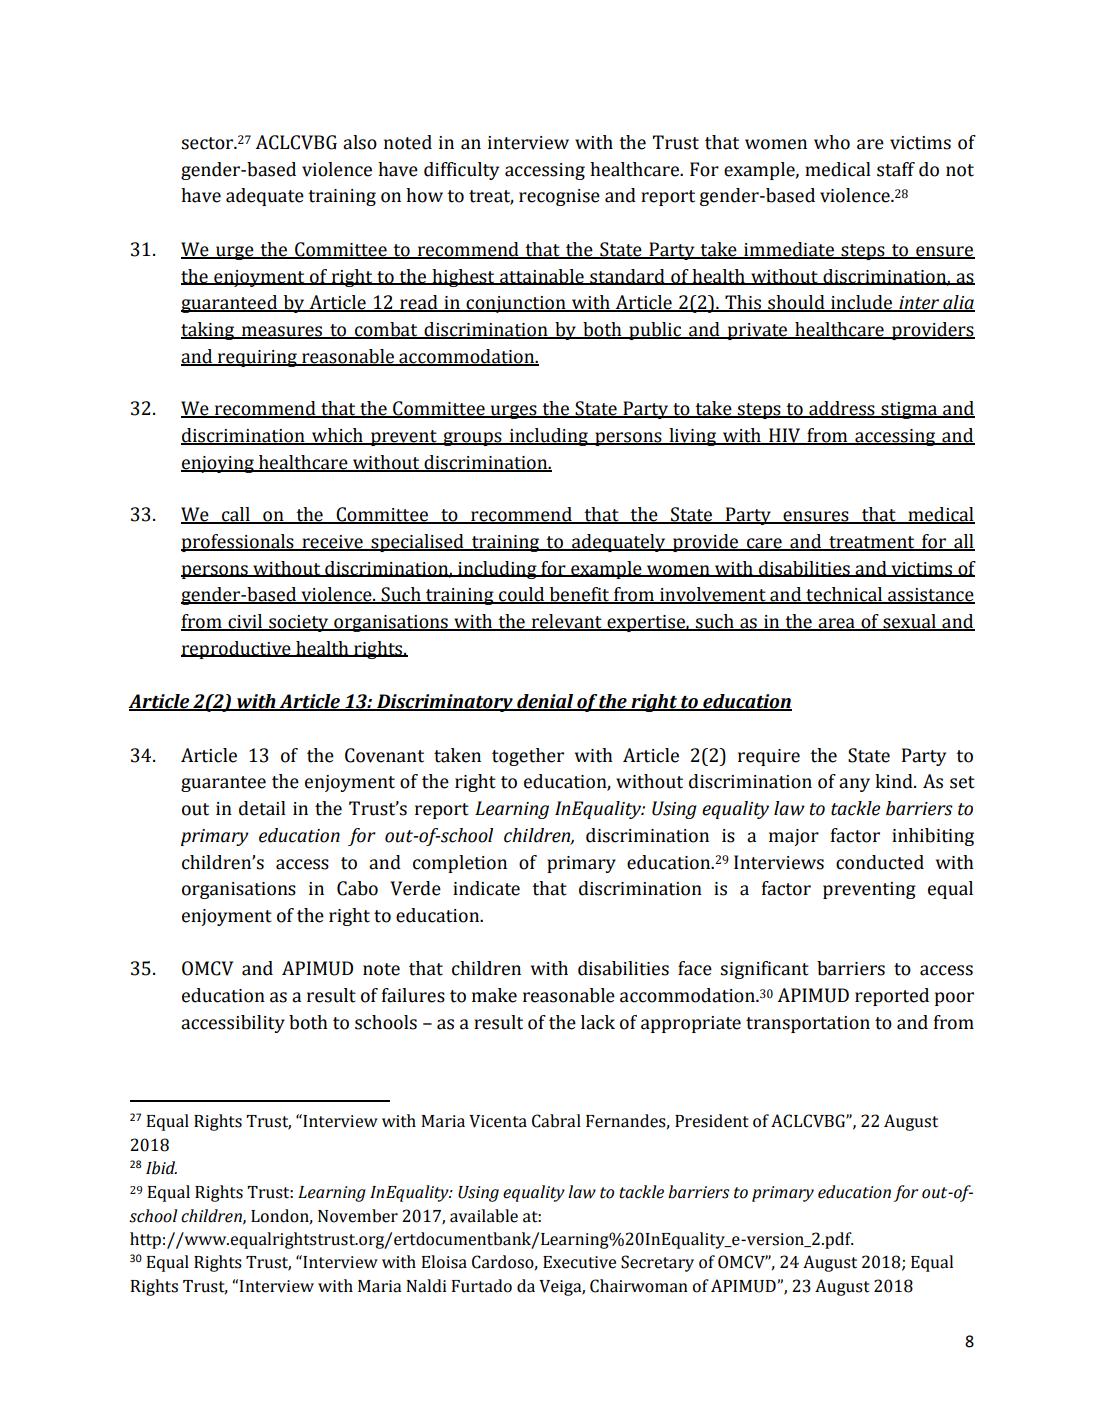 The image size is (1104, 1428). I want to click on Executive, so click(579, 1262).
